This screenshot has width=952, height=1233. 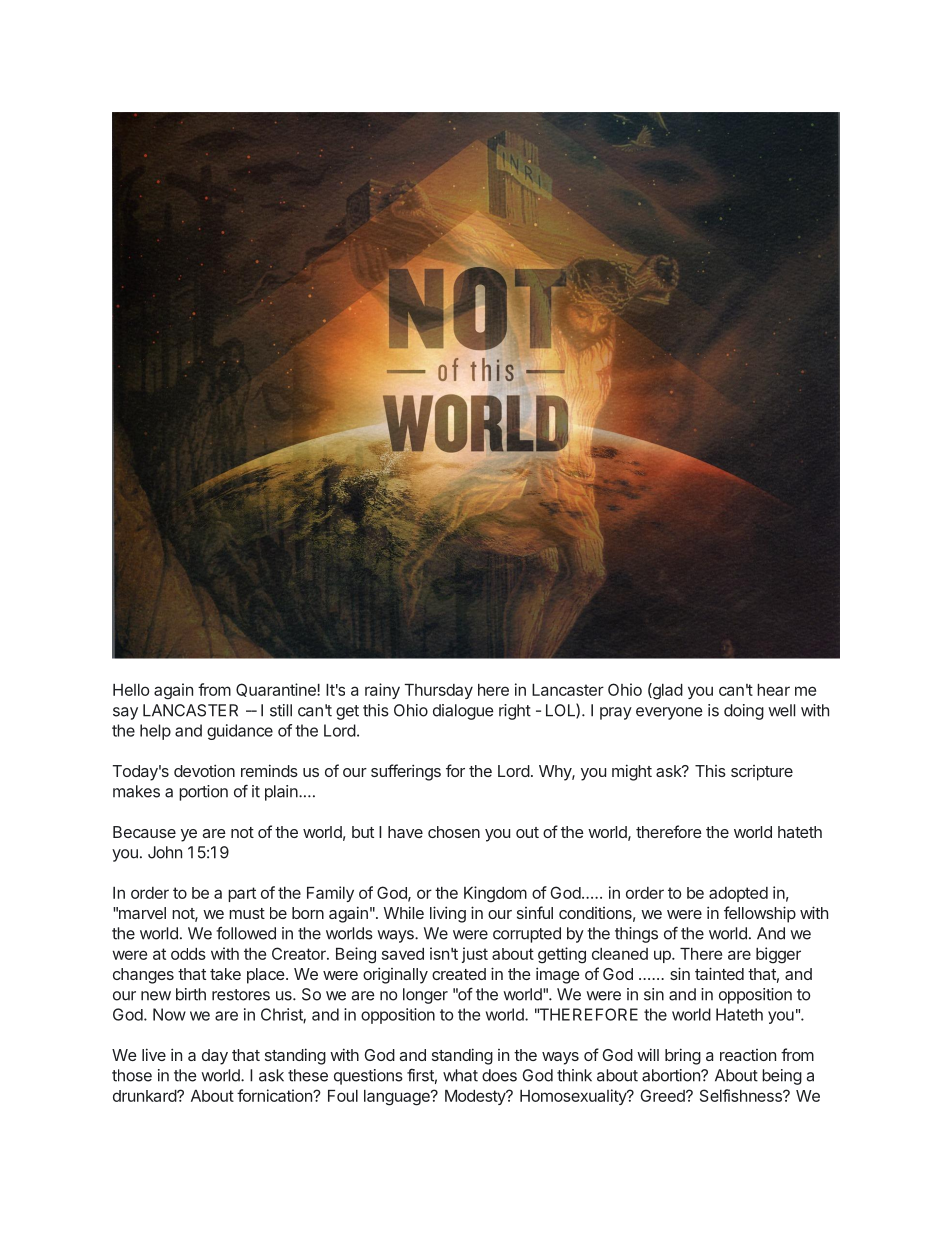 What do you see at coordinates (738, 894) in the screenshot?
I see `adopted` at bounding box center [738, 894].
